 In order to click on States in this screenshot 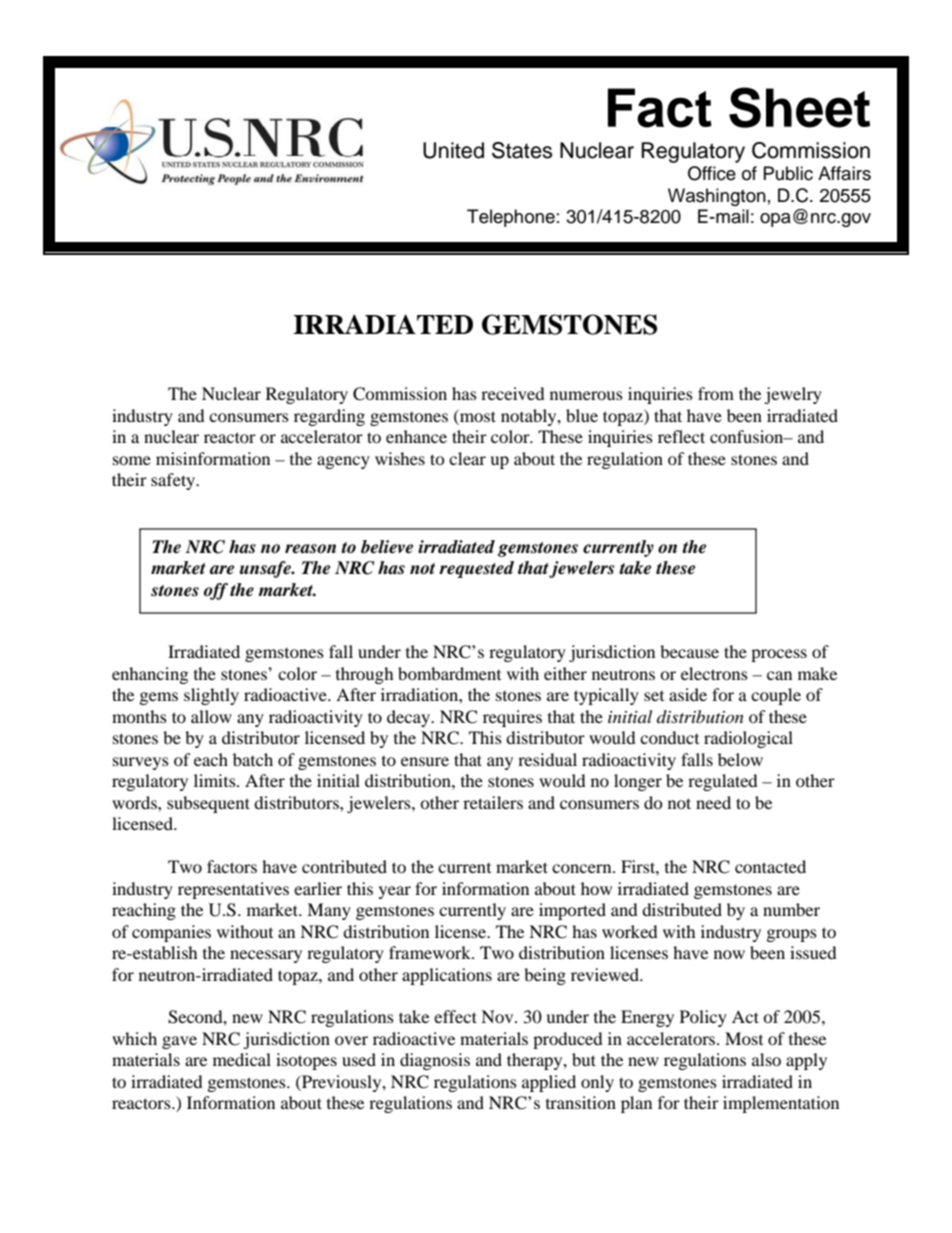, I will do `click(522, 150)`.
